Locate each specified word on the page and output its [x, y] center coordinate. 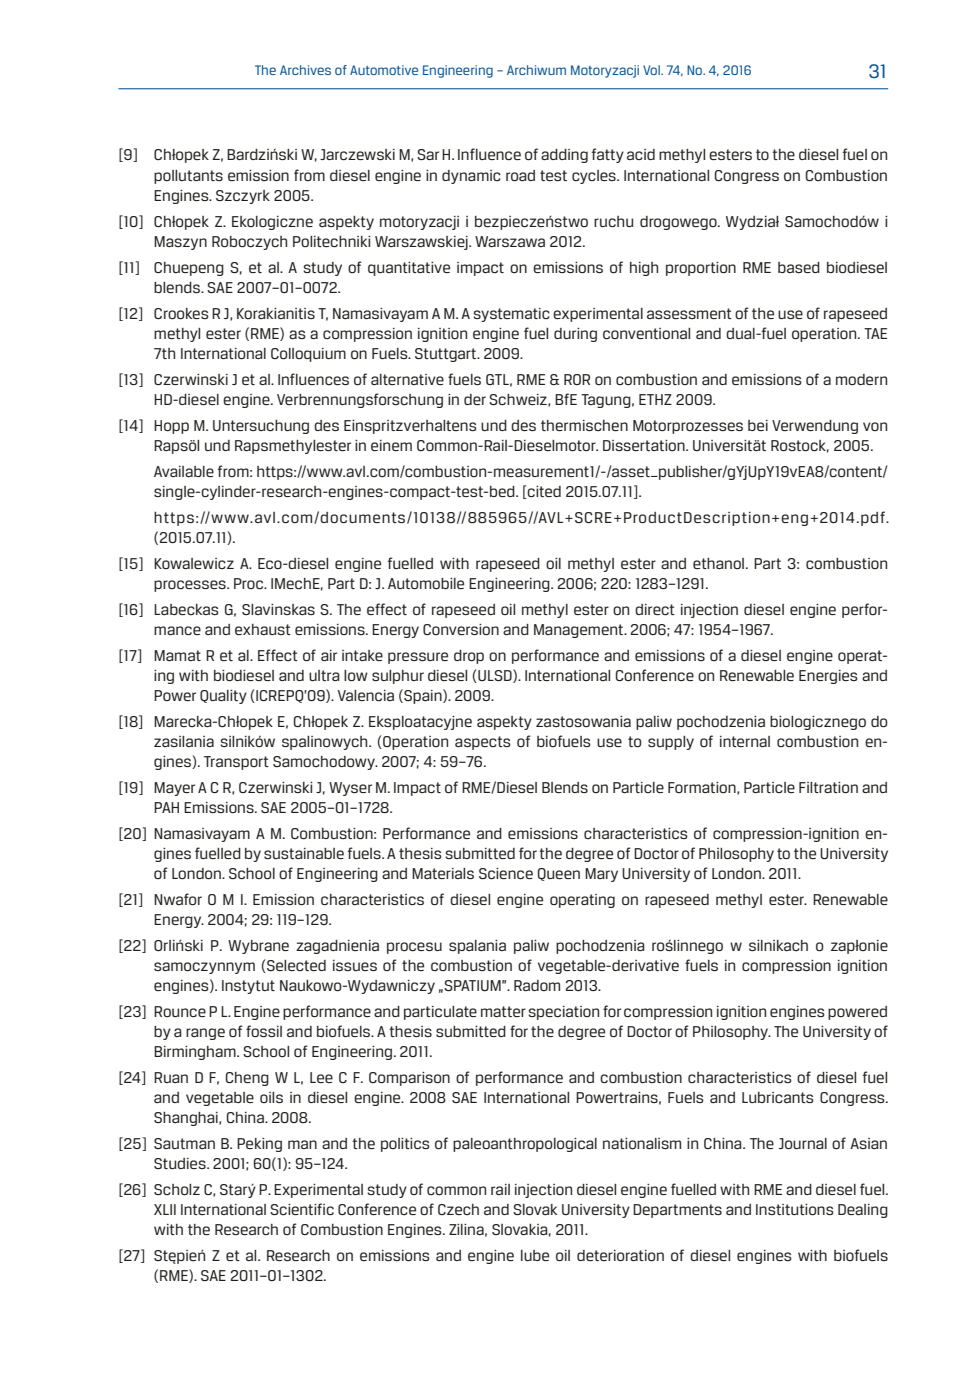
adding [564, 156]
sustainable [304, 853]
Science [506, 873]
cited [543, 492]
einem [391, 445]
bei [758, 425]
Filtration [828, 787]
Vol [652, 70]
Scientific [302, 1209]
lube [535, 1255]
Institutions [795, 1209]
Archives [305, 70]
